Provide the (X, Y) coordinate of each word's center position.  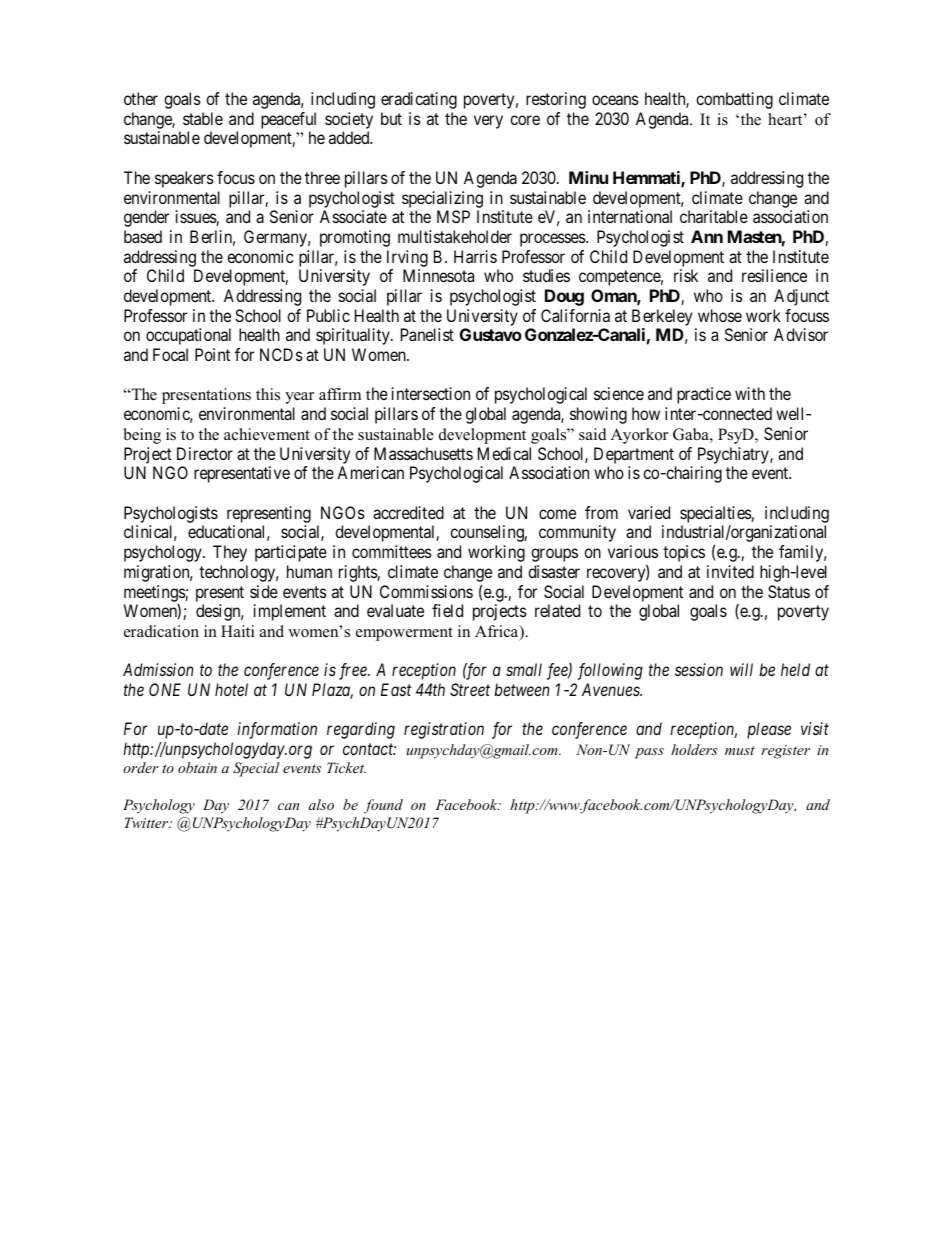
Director (205, 453)
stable (203, 118)
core (525, 120)
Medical (504, 453)
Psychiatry (734, 455)
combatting (734, 100)
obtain (197, 767)
